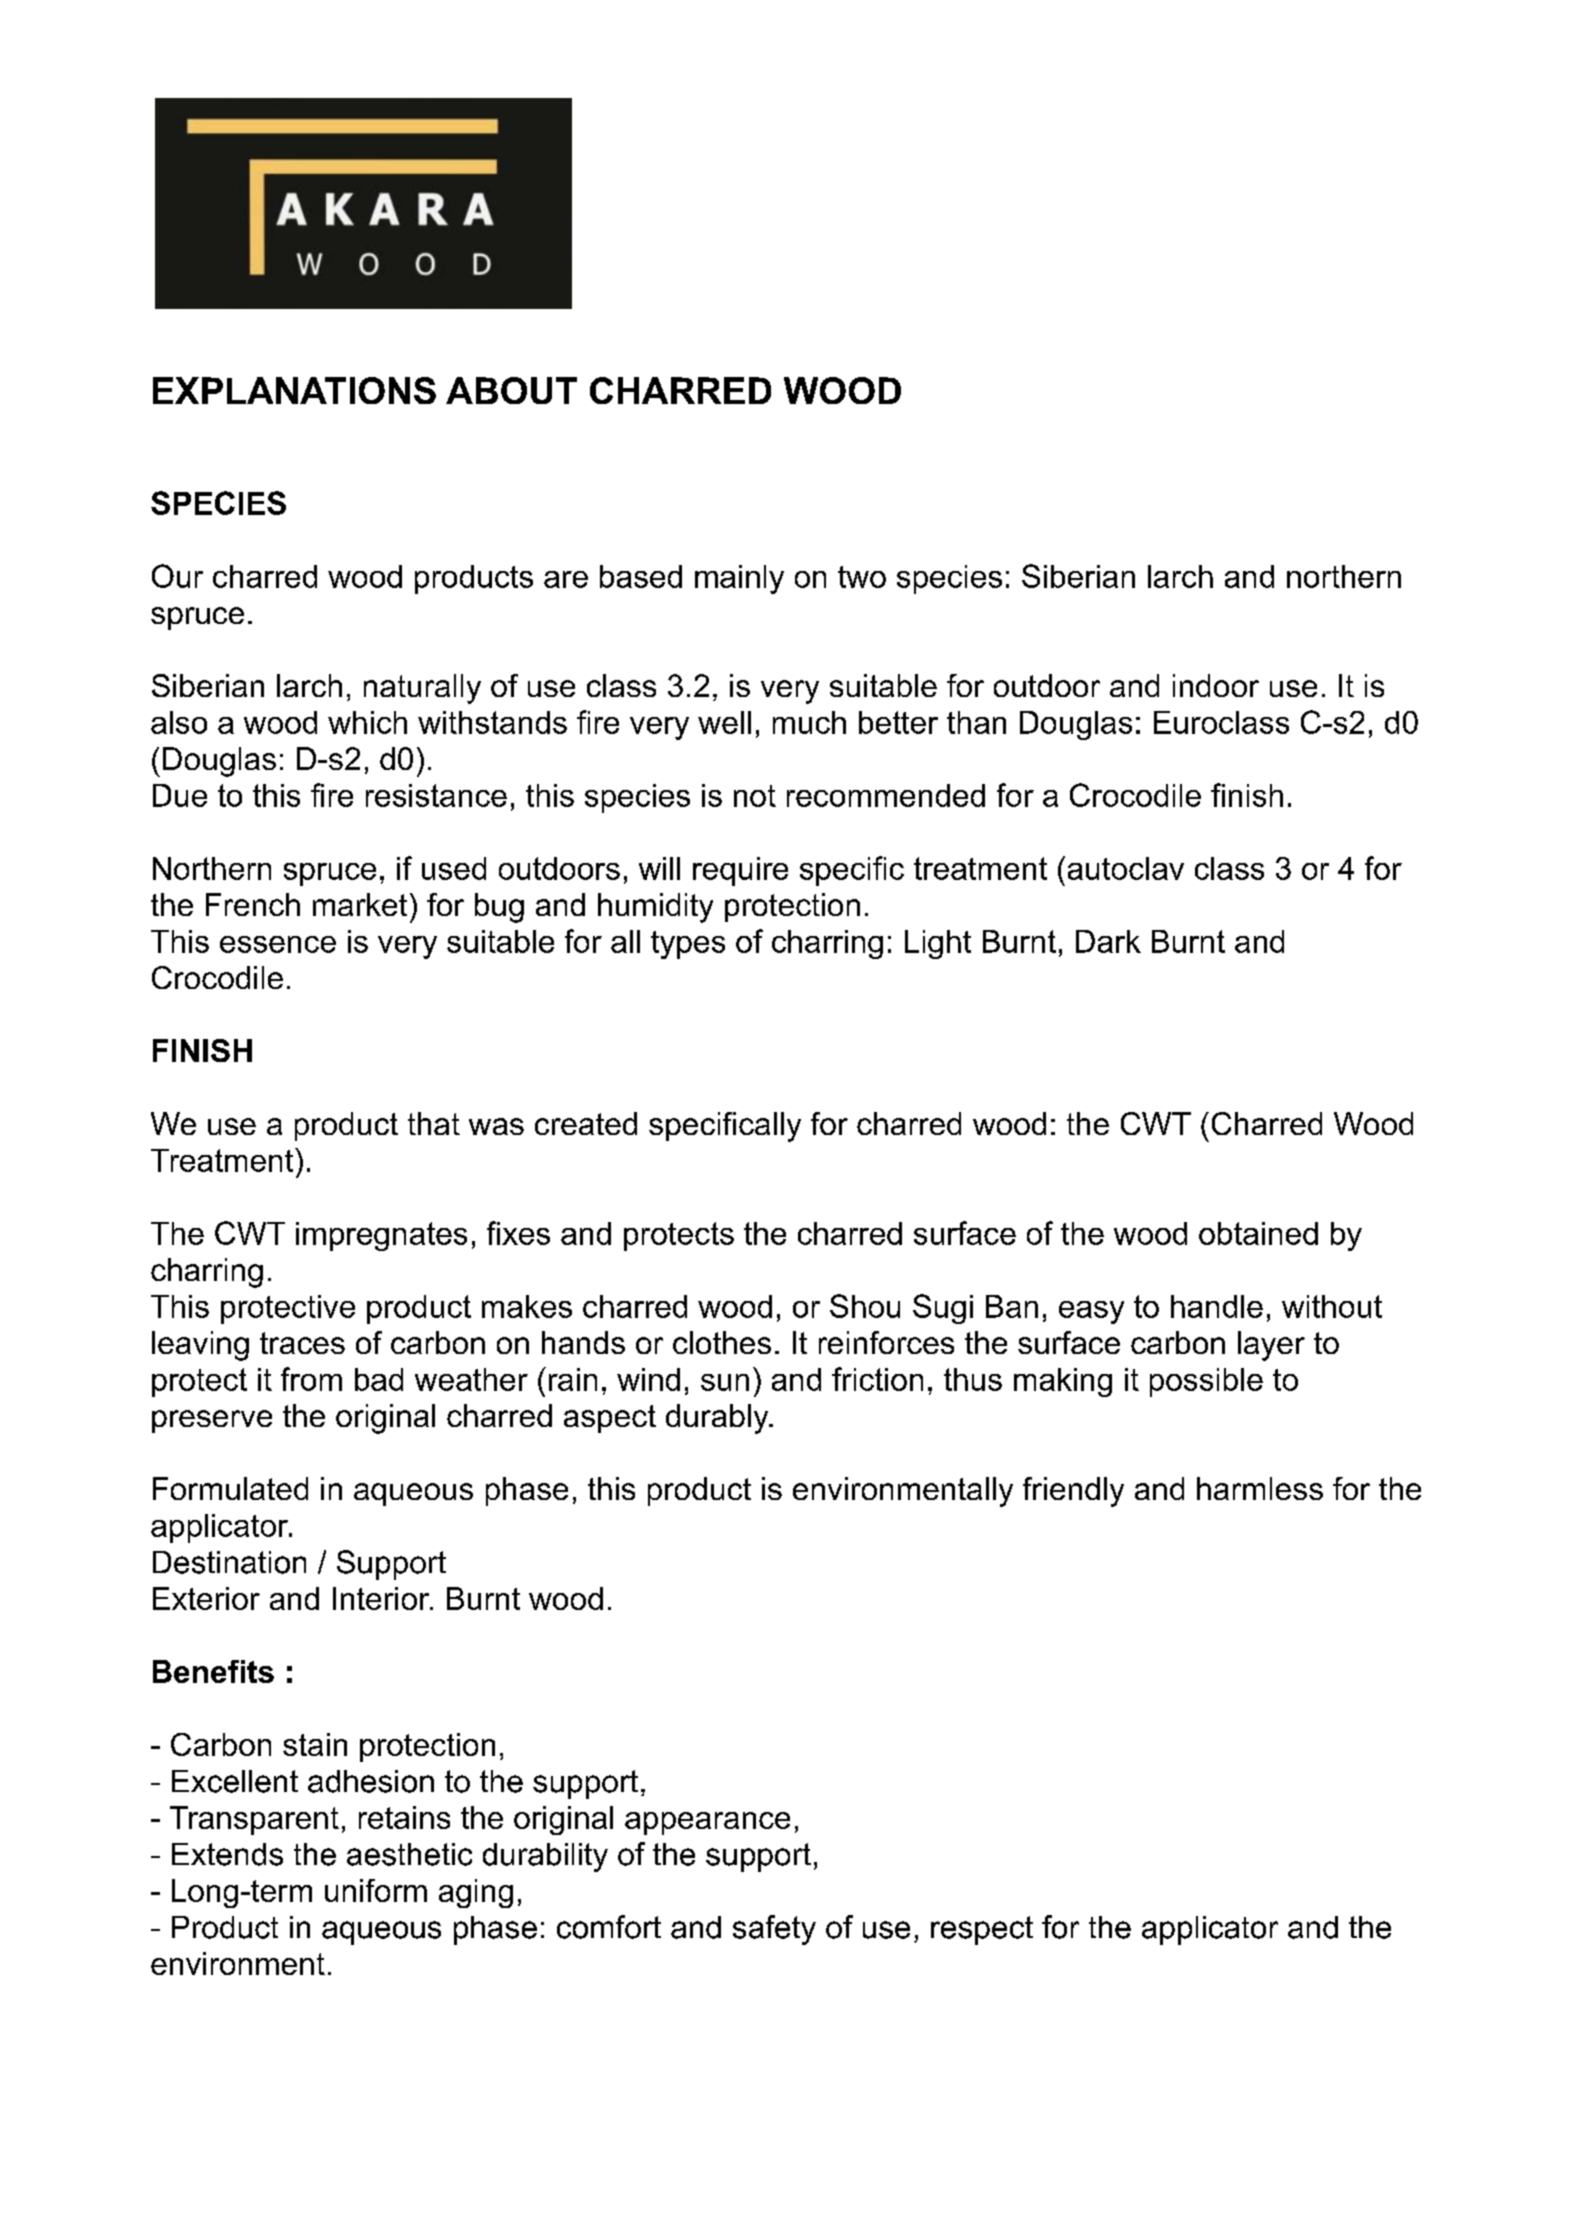  I want to click on EXPLANATIONS, so click(294, 390).
